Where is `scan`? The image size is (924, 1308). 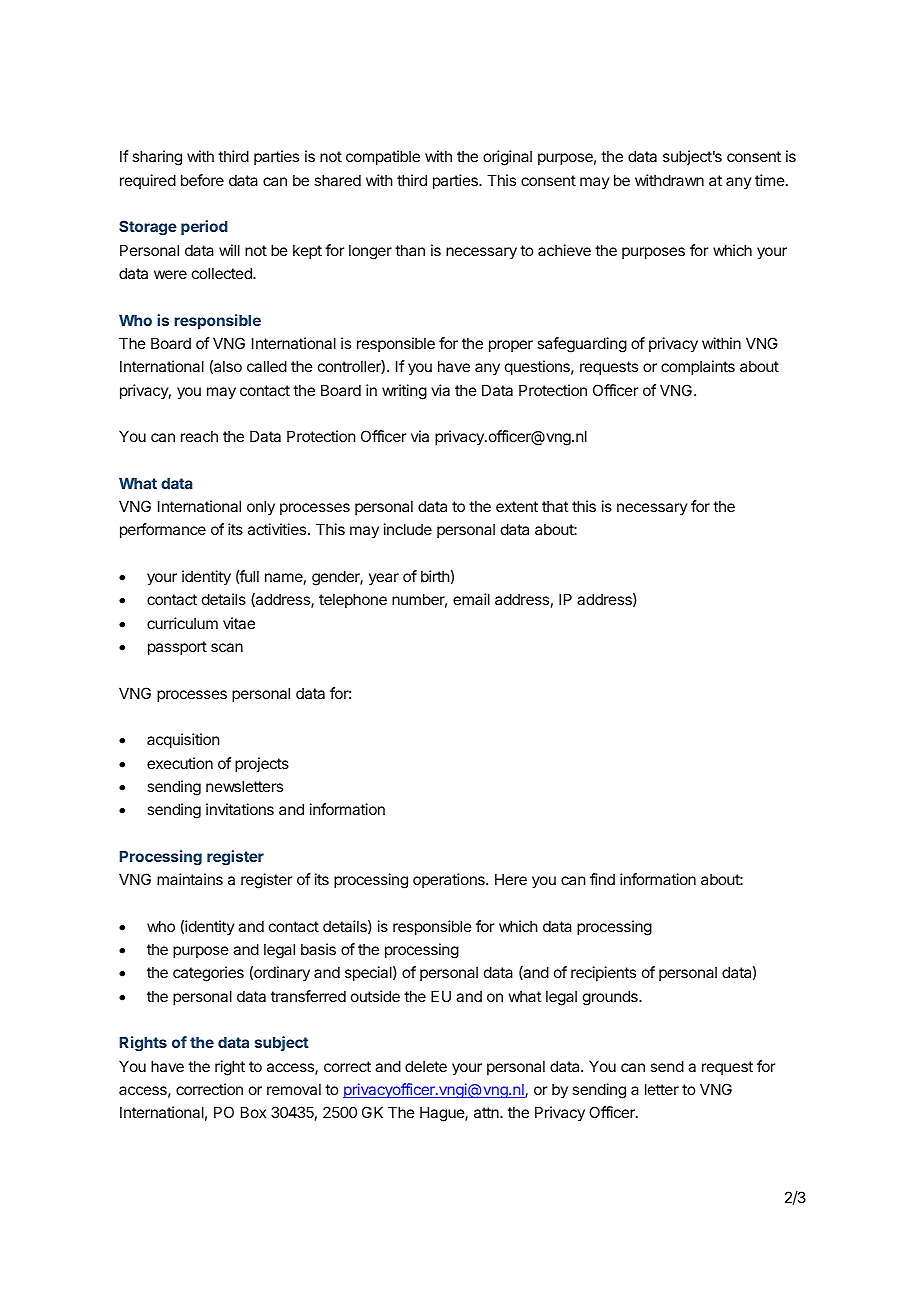 scan is located at coordinates (227, 647).
